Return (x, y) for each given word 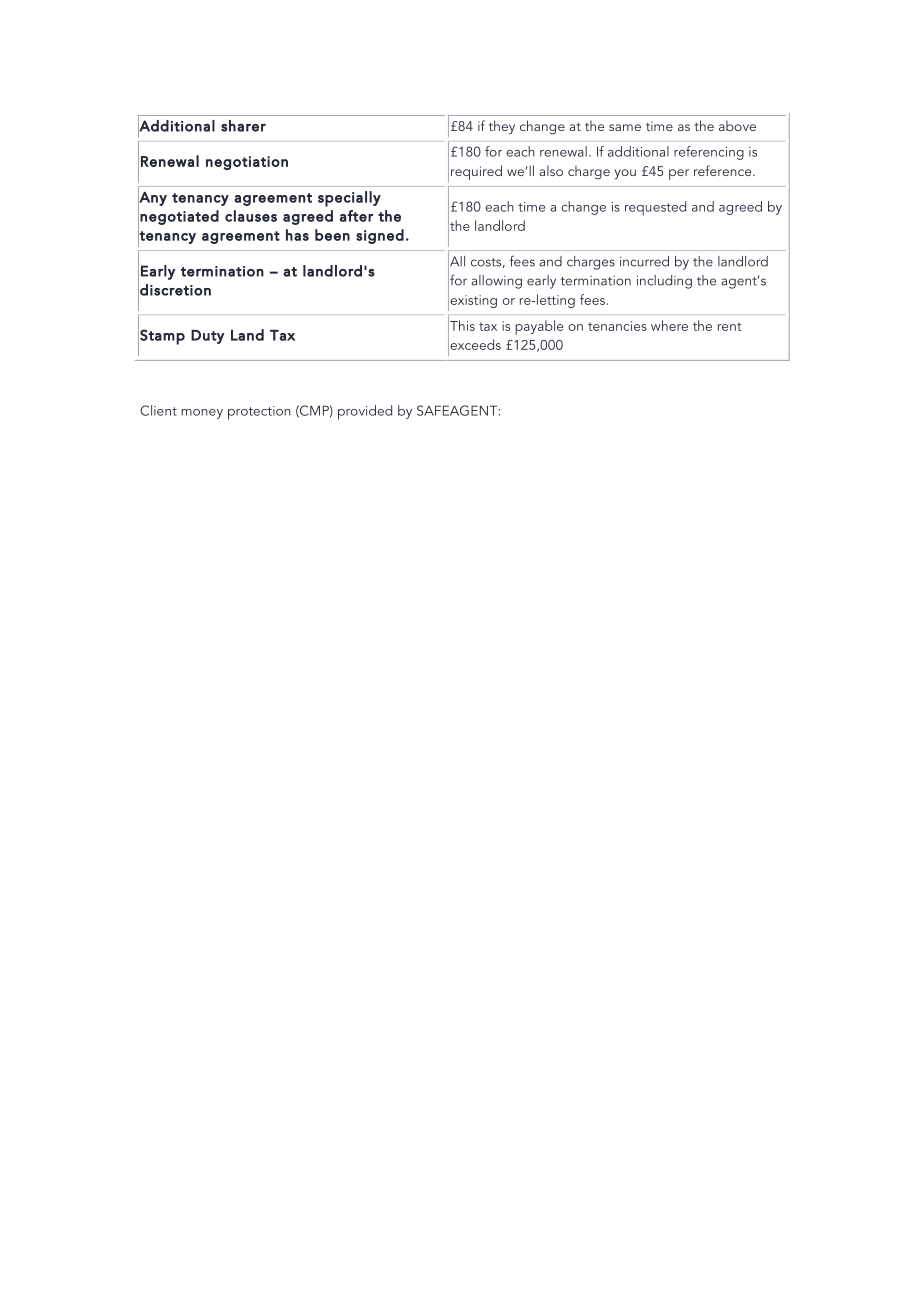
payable (539, 327)
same (625, 127)
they (502, 127)
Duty (207, 337)
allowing (496, 282)
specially (349, 199)
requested (655, 208)
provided (365, 412)
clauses (251, 216)
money (202, 414)
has (297, 235)
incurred (644, 261)
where (669, 325)
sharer (243, 126)
